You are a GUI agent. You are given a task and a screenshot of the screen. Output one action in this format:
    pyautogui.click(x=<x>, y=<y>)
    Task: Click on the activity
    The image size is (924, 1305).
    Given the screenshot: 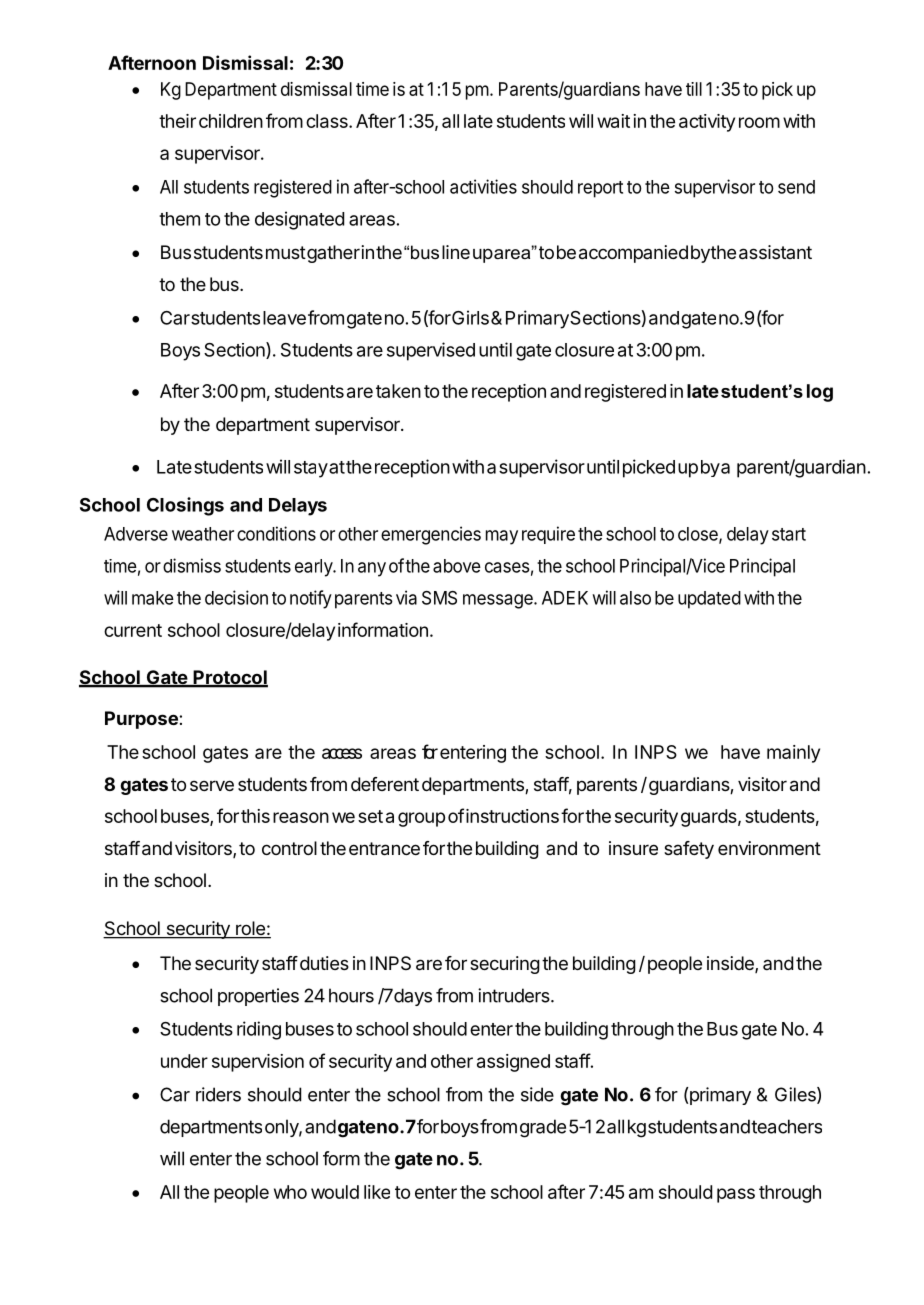 What is the action you would take?
    pyautogui.click(x=707, y=123)
